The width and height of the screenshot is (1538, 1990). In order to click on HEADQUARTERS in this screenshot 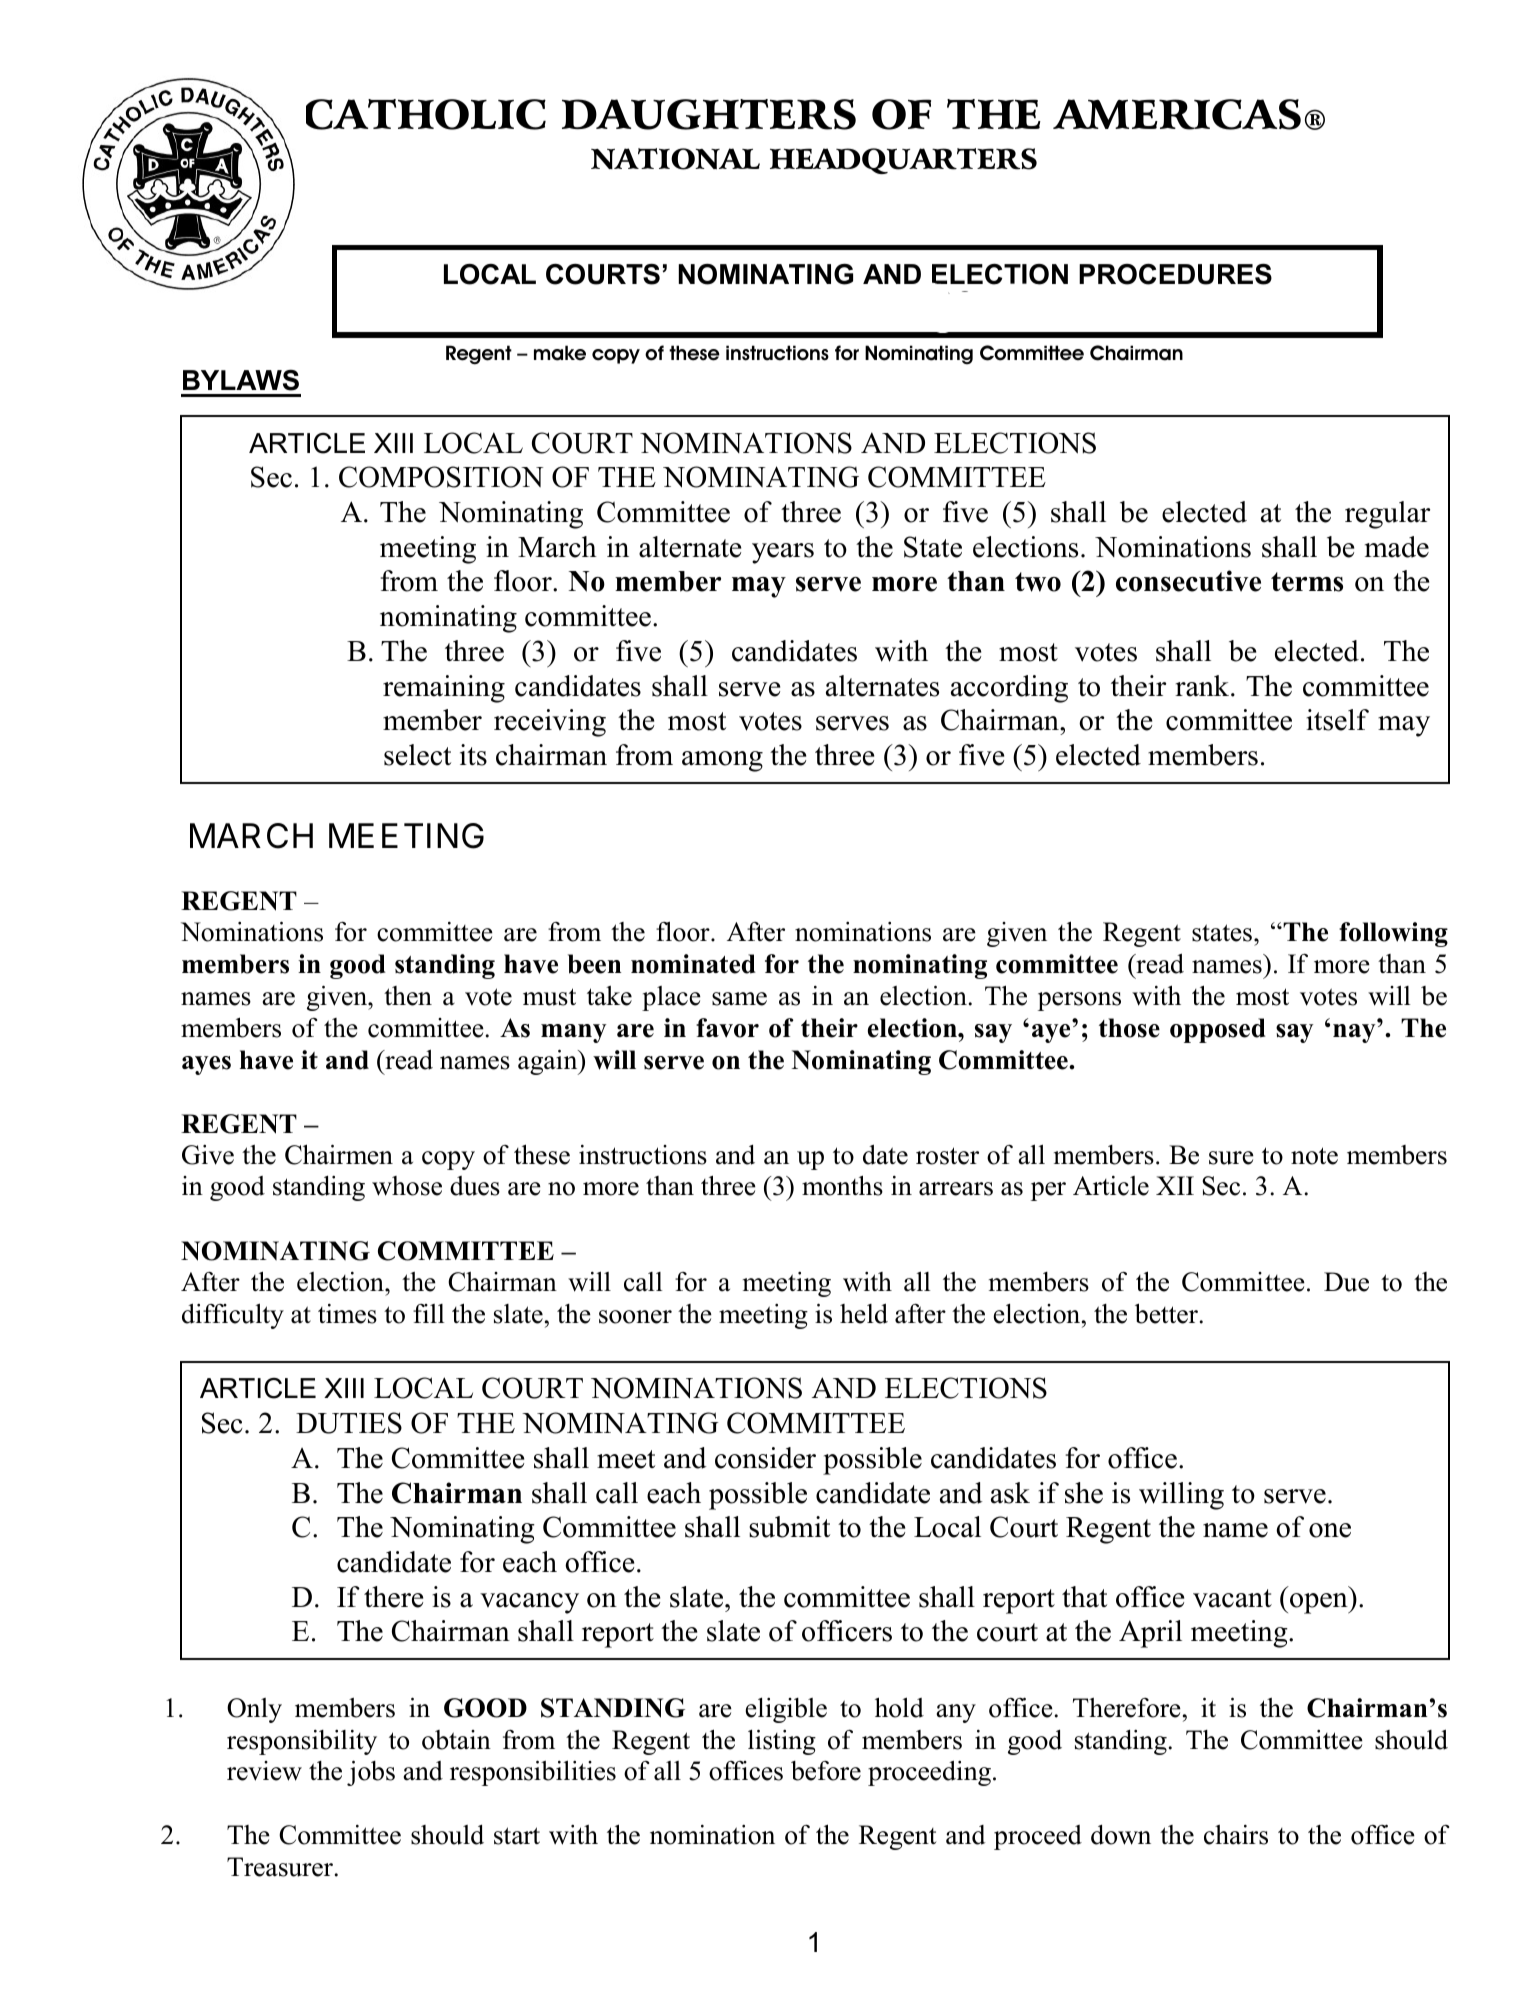, I will do `click(903, 161)`.
